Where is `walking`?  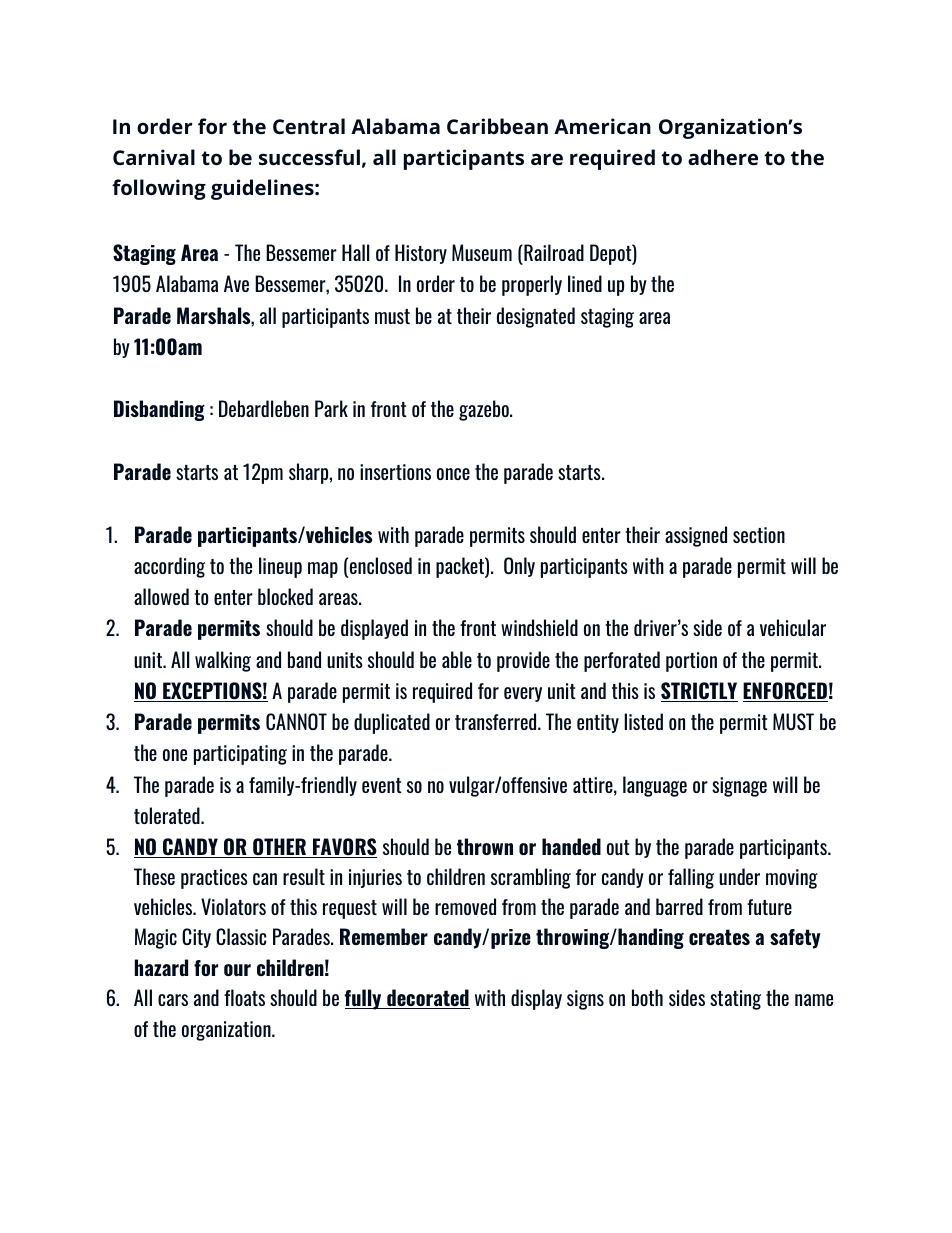
walking is located at coordinates (223, 661).
